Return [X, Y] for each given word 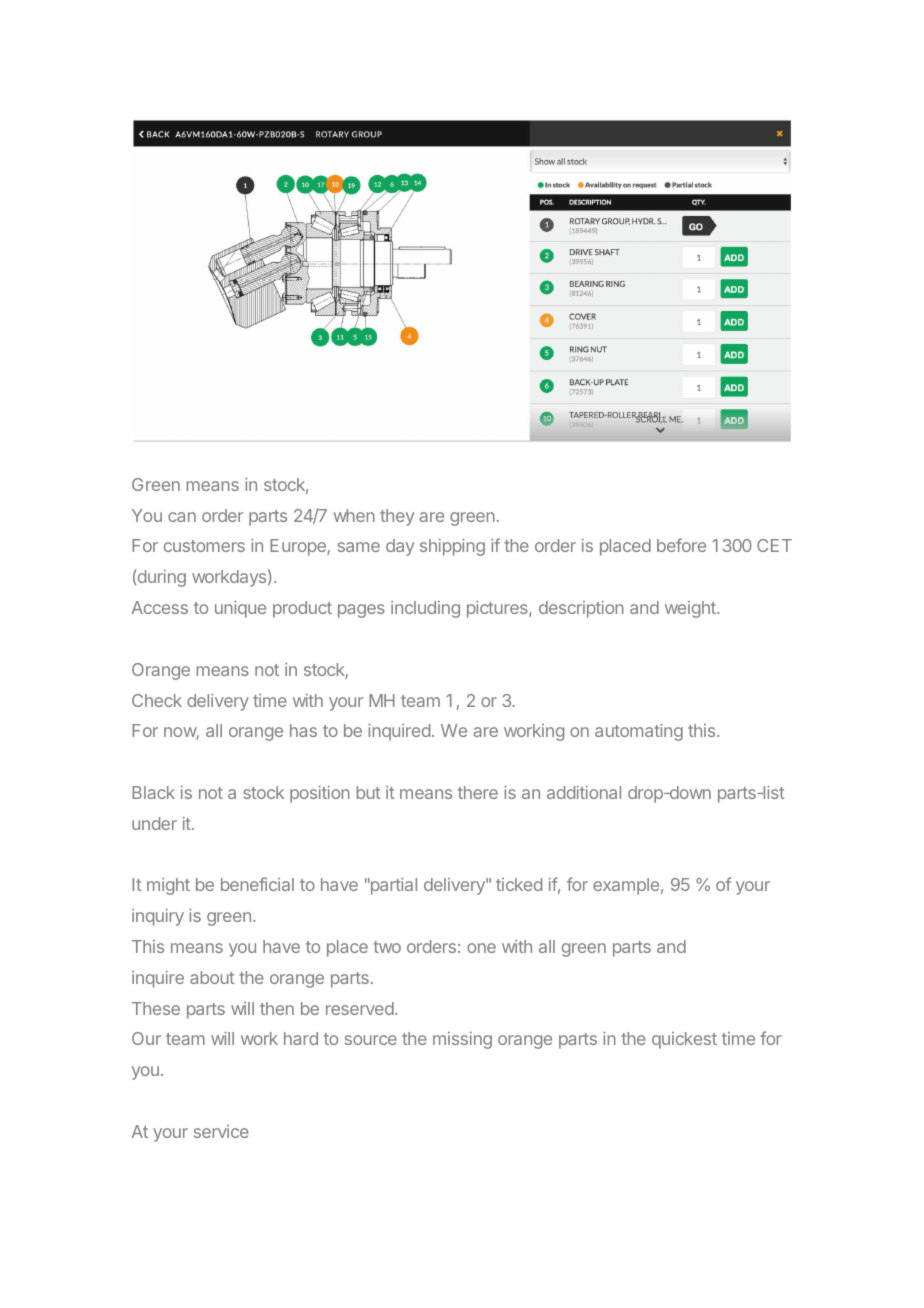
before [681, 545]
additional [584, 792]
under [154, 823]
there [478, 792]
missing [462, 1040]
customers [204, 546]
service [221, 1131]
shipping [452, 547]
